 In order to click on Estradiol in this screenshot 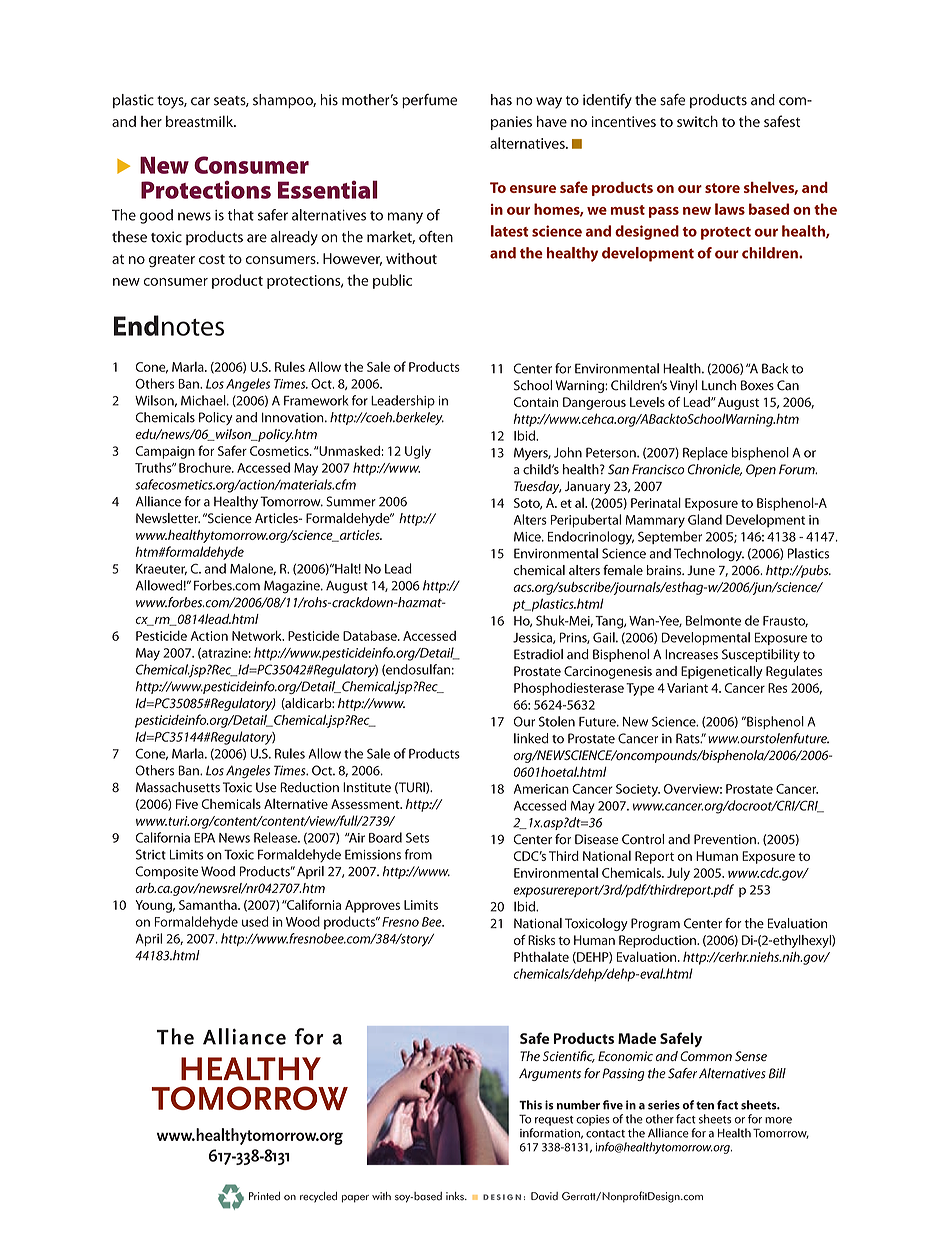, I will do `click(538, 654)`.
